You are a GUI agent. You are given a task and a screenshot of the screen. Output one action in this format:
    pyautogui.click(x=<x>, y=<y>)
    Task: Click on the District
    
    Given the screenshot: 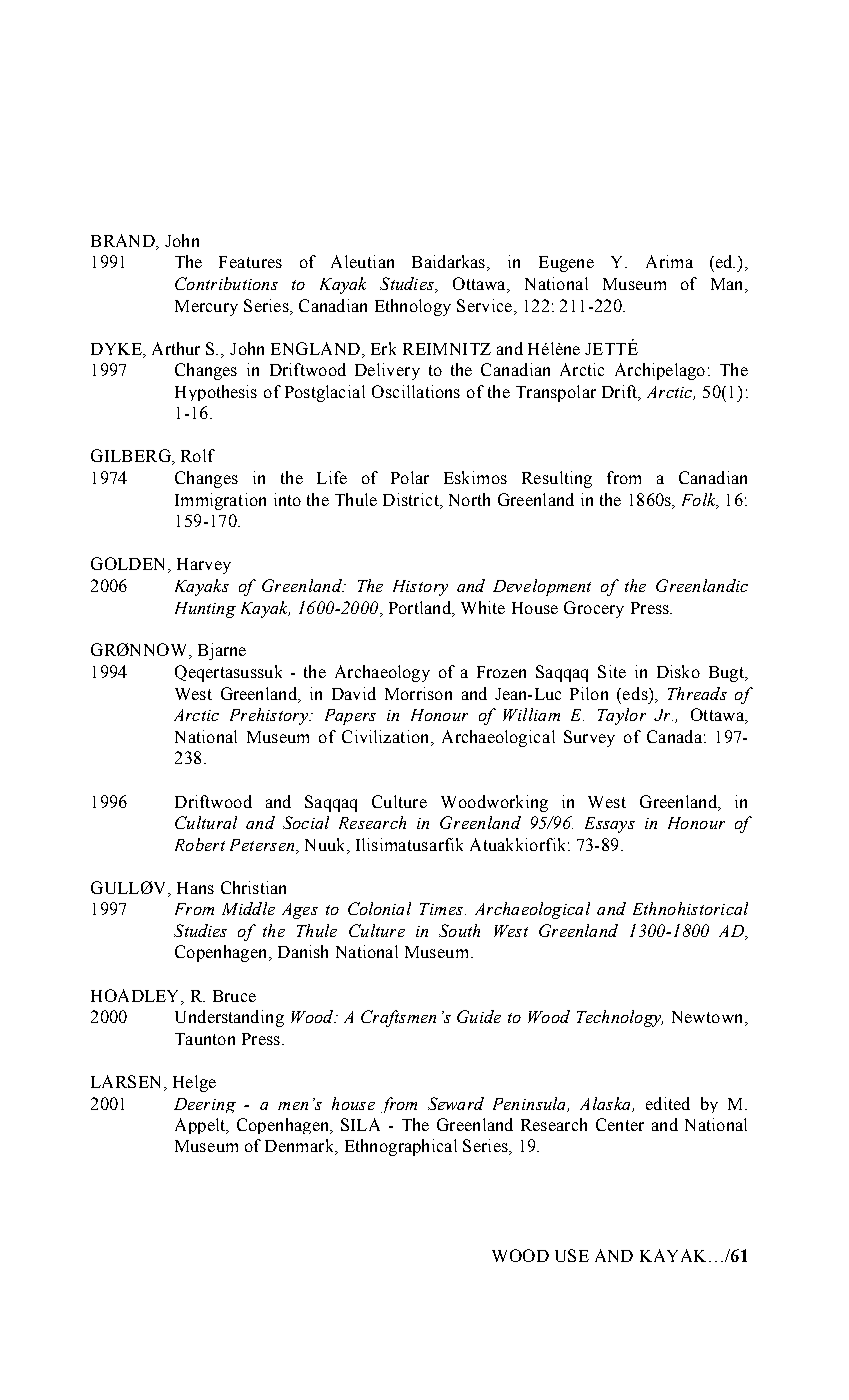 What is the action you would take?
    pyautogui.click(x=412, y=499)
